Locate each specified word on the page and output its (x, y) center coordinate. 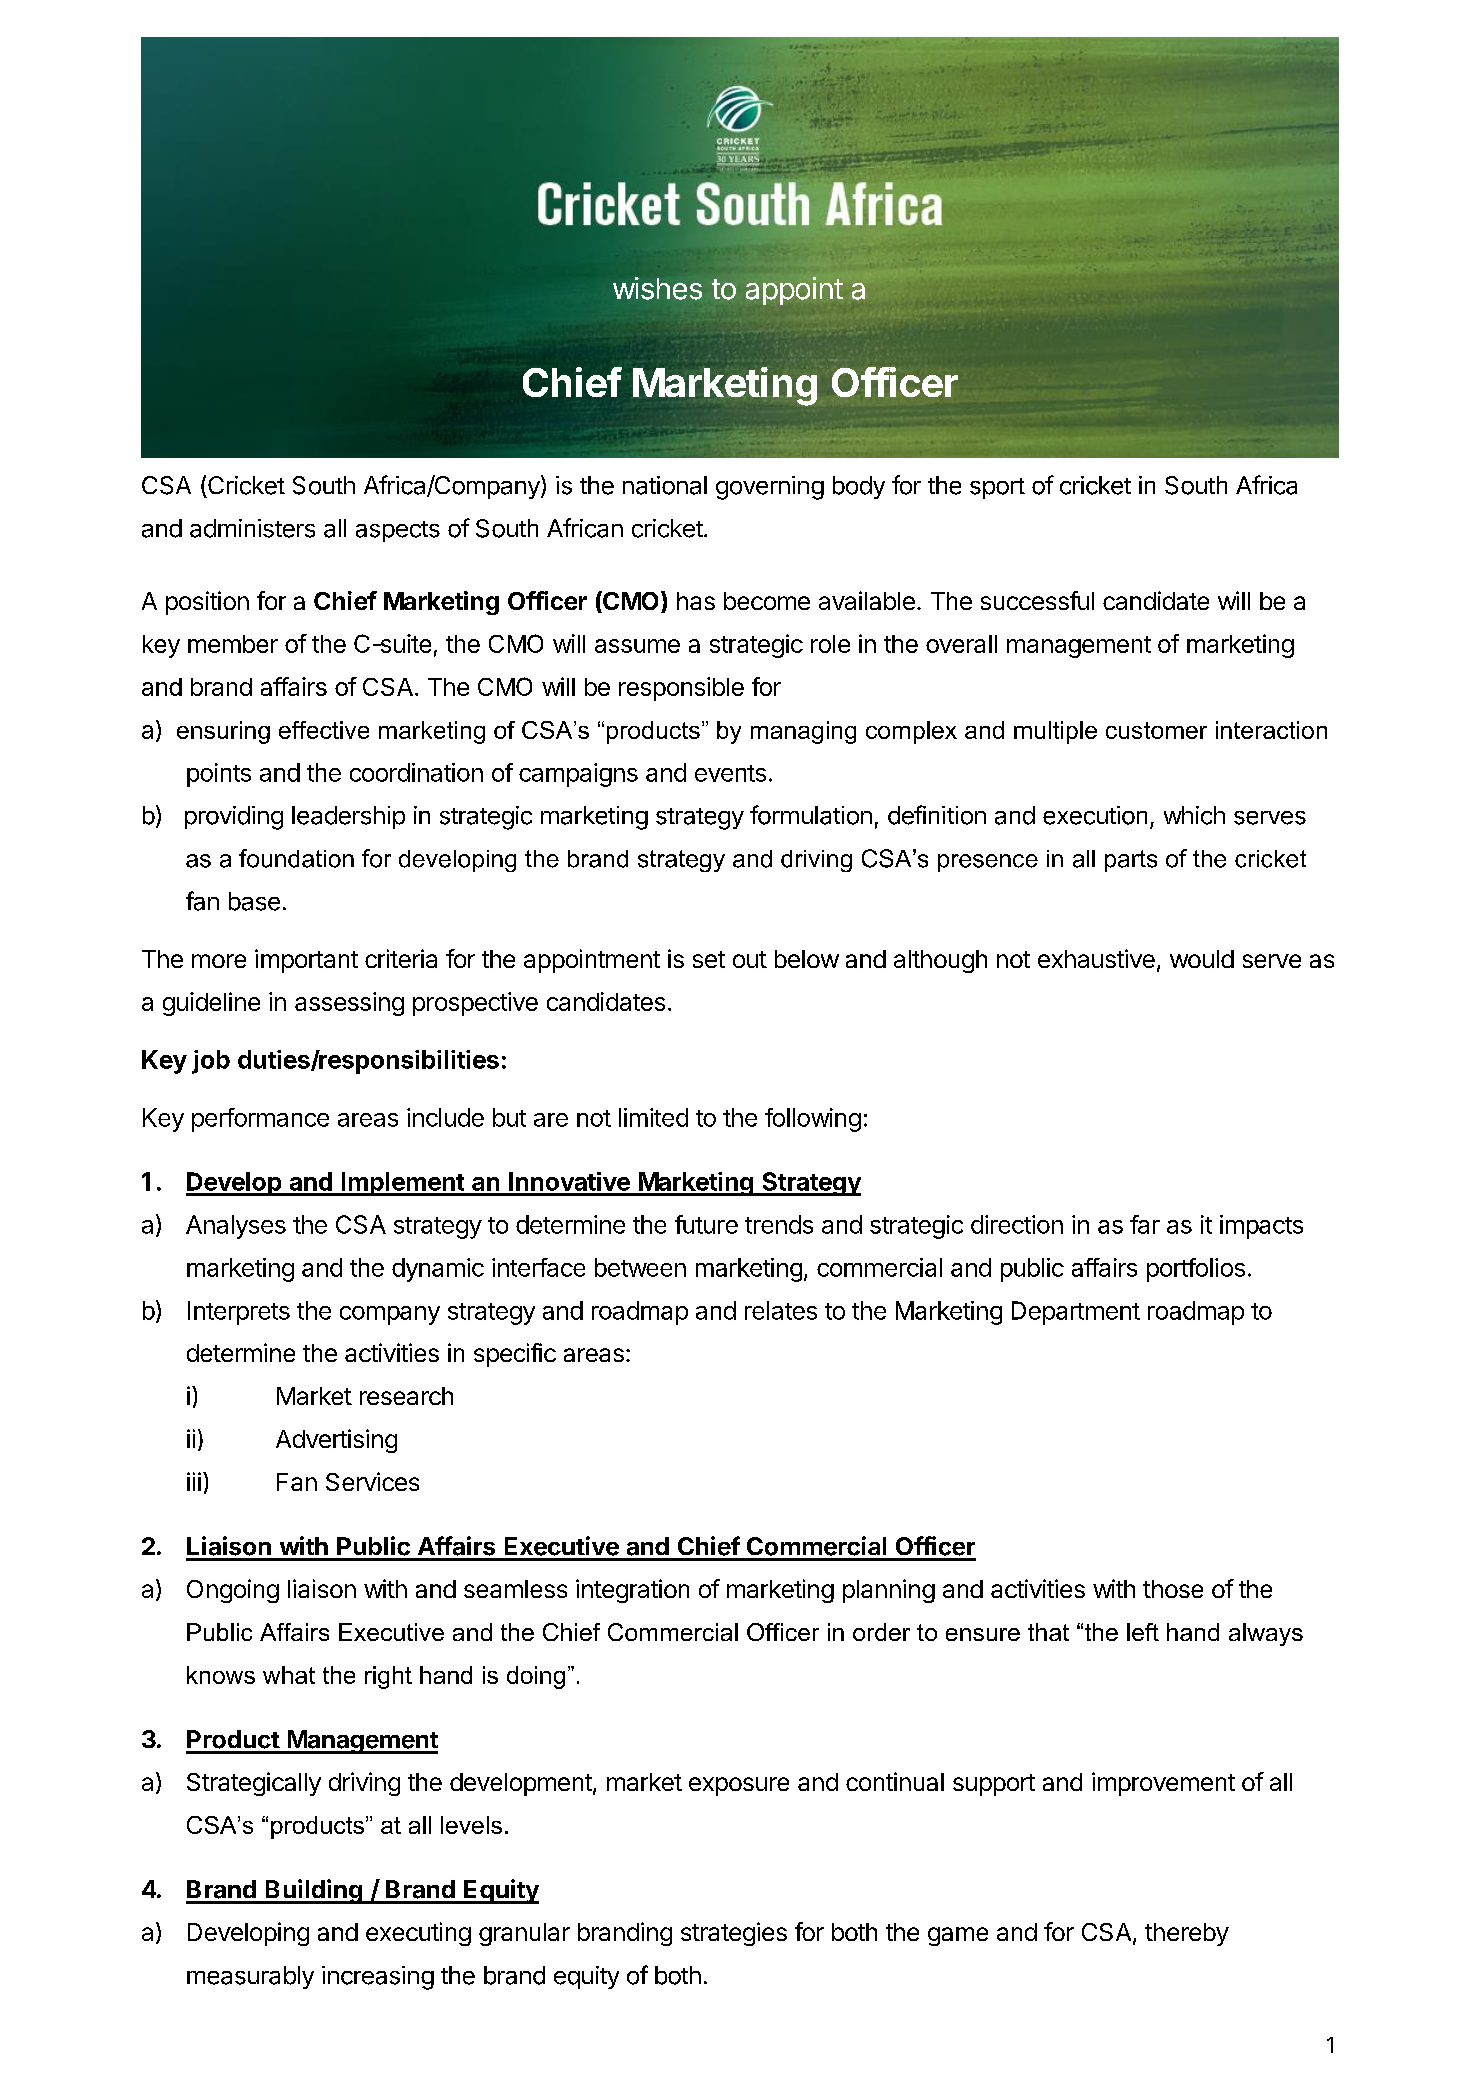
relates (781, 1310)
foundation (296, 858)
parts (1131, 861)
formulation (811, 815)
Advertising (336, 1441)
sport (997, 488)
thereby (1187, 1934)
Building (313, 1891)
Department (1076, 1313)
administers (252, 528)
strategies (734, 1934)
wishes (657, 288)
